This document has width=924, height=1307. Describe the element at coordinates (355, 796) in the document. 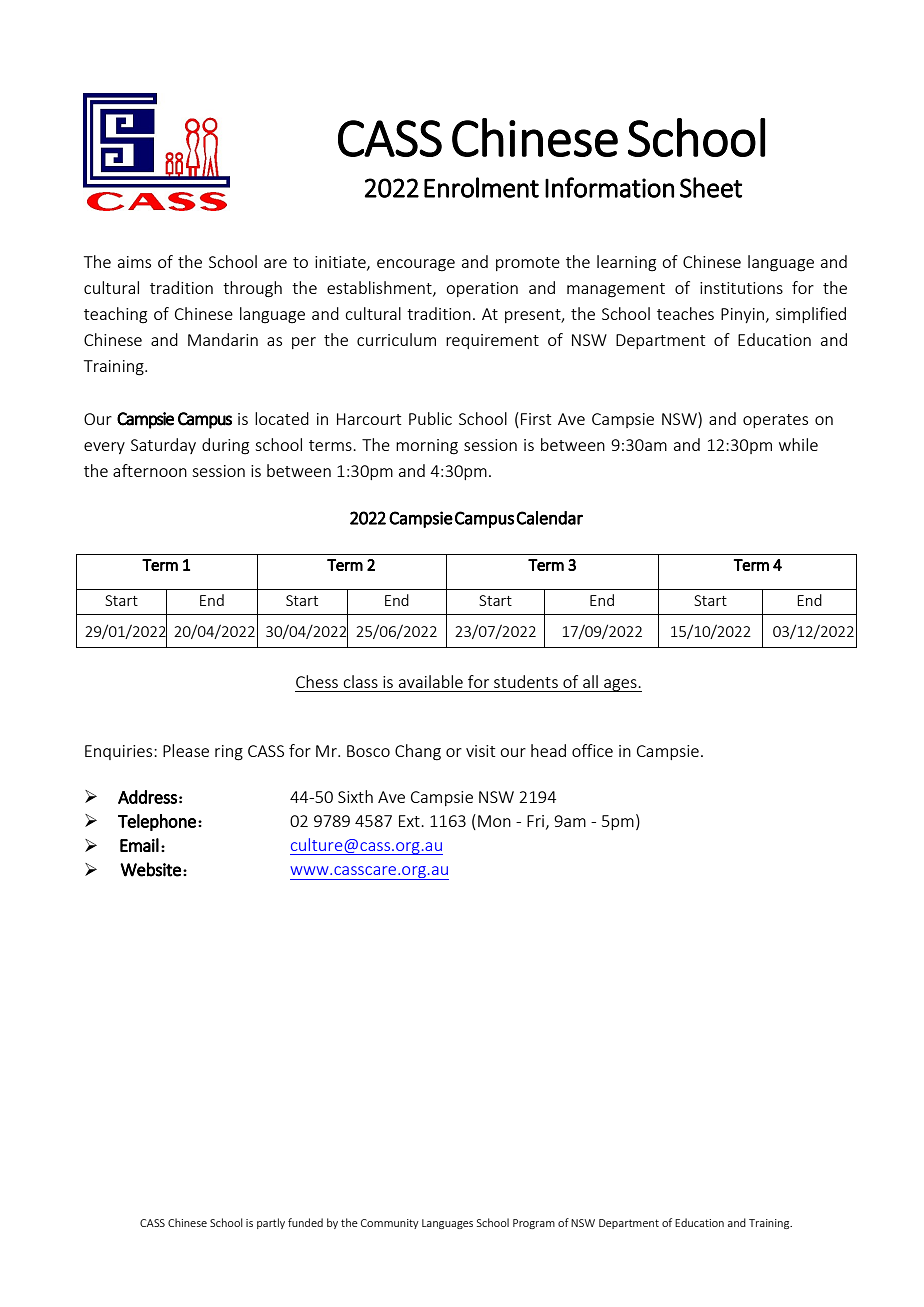

I see `Sixth` at that location.
